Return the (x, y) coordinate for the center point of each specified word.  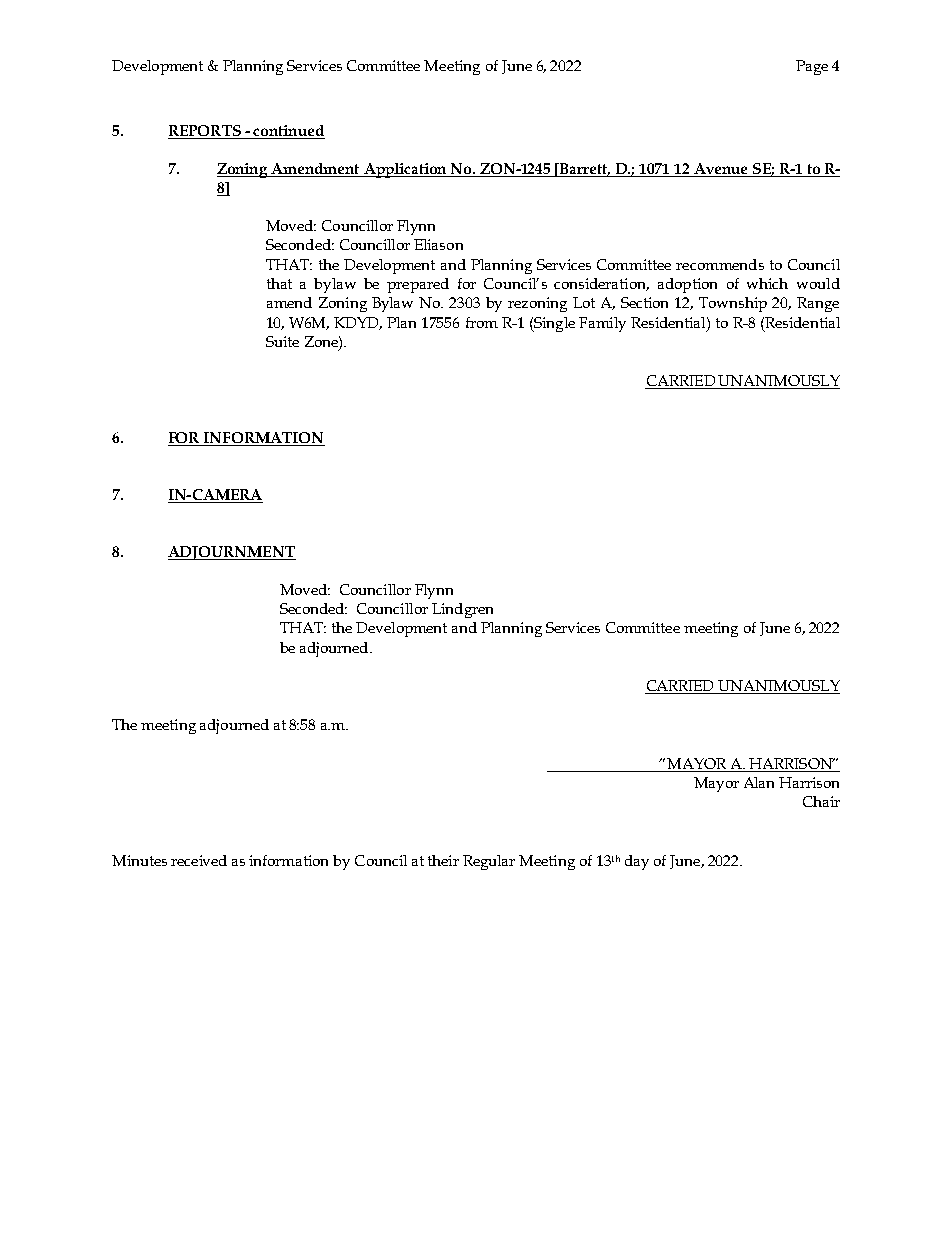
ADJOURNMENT (232, 553)
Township (733, 304)
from (482, 322)
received (199, 860)
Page (812, 67)
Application (405, 170)
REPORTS (205, 132)
